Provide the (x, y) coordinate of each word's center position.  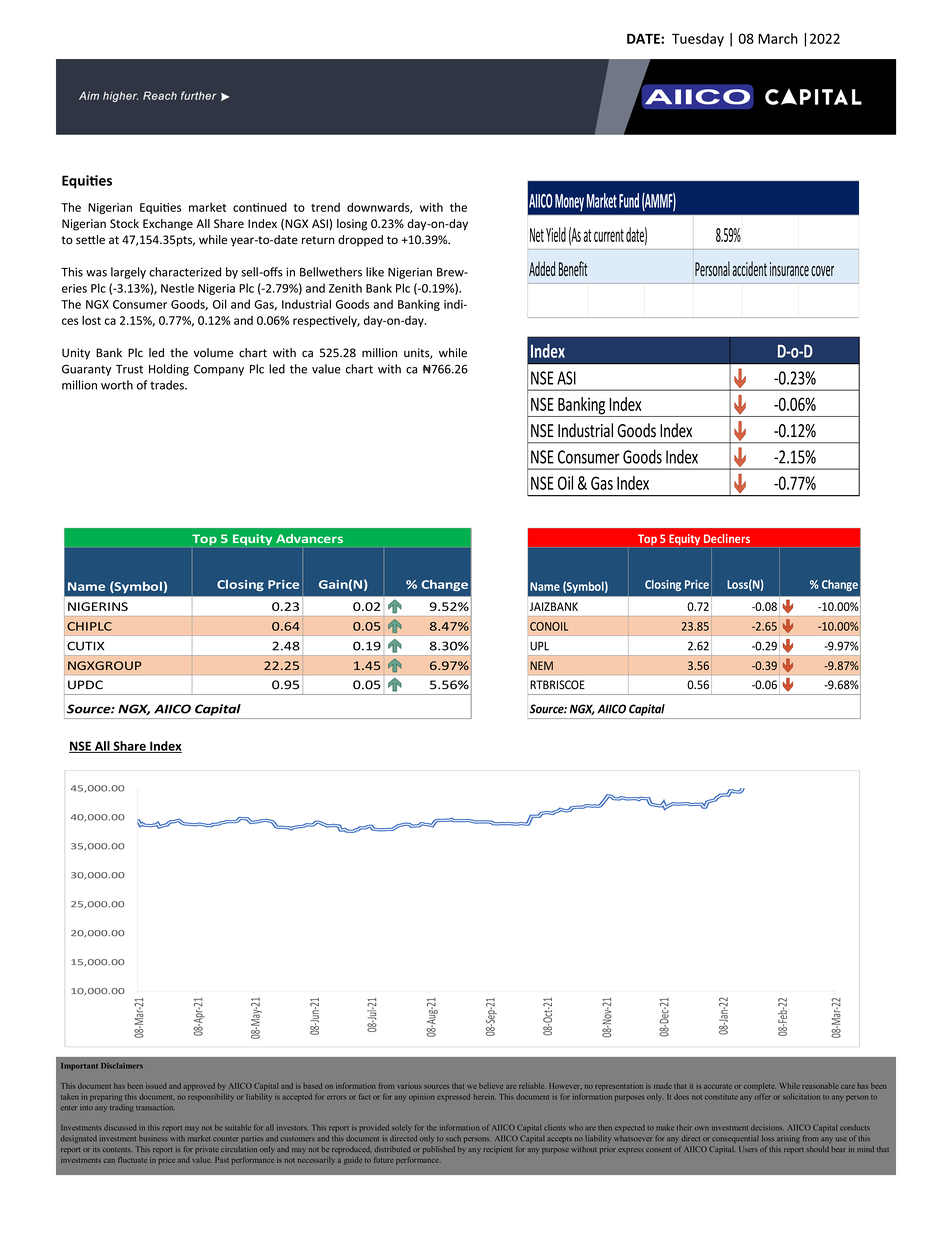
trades (168, 385)
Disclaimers (122, 1066)
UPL (539, 646)
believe (491, 1086)
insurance (789, 269)
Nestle (177, 288)
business (153, 1138)
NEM (541, 665)
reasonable (820, 1086)
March (778, 38)
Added (542, 268)
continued (260, 207)
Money (569, 202)
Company (219, 370)
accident (749, 268)
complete (760, 1087)
